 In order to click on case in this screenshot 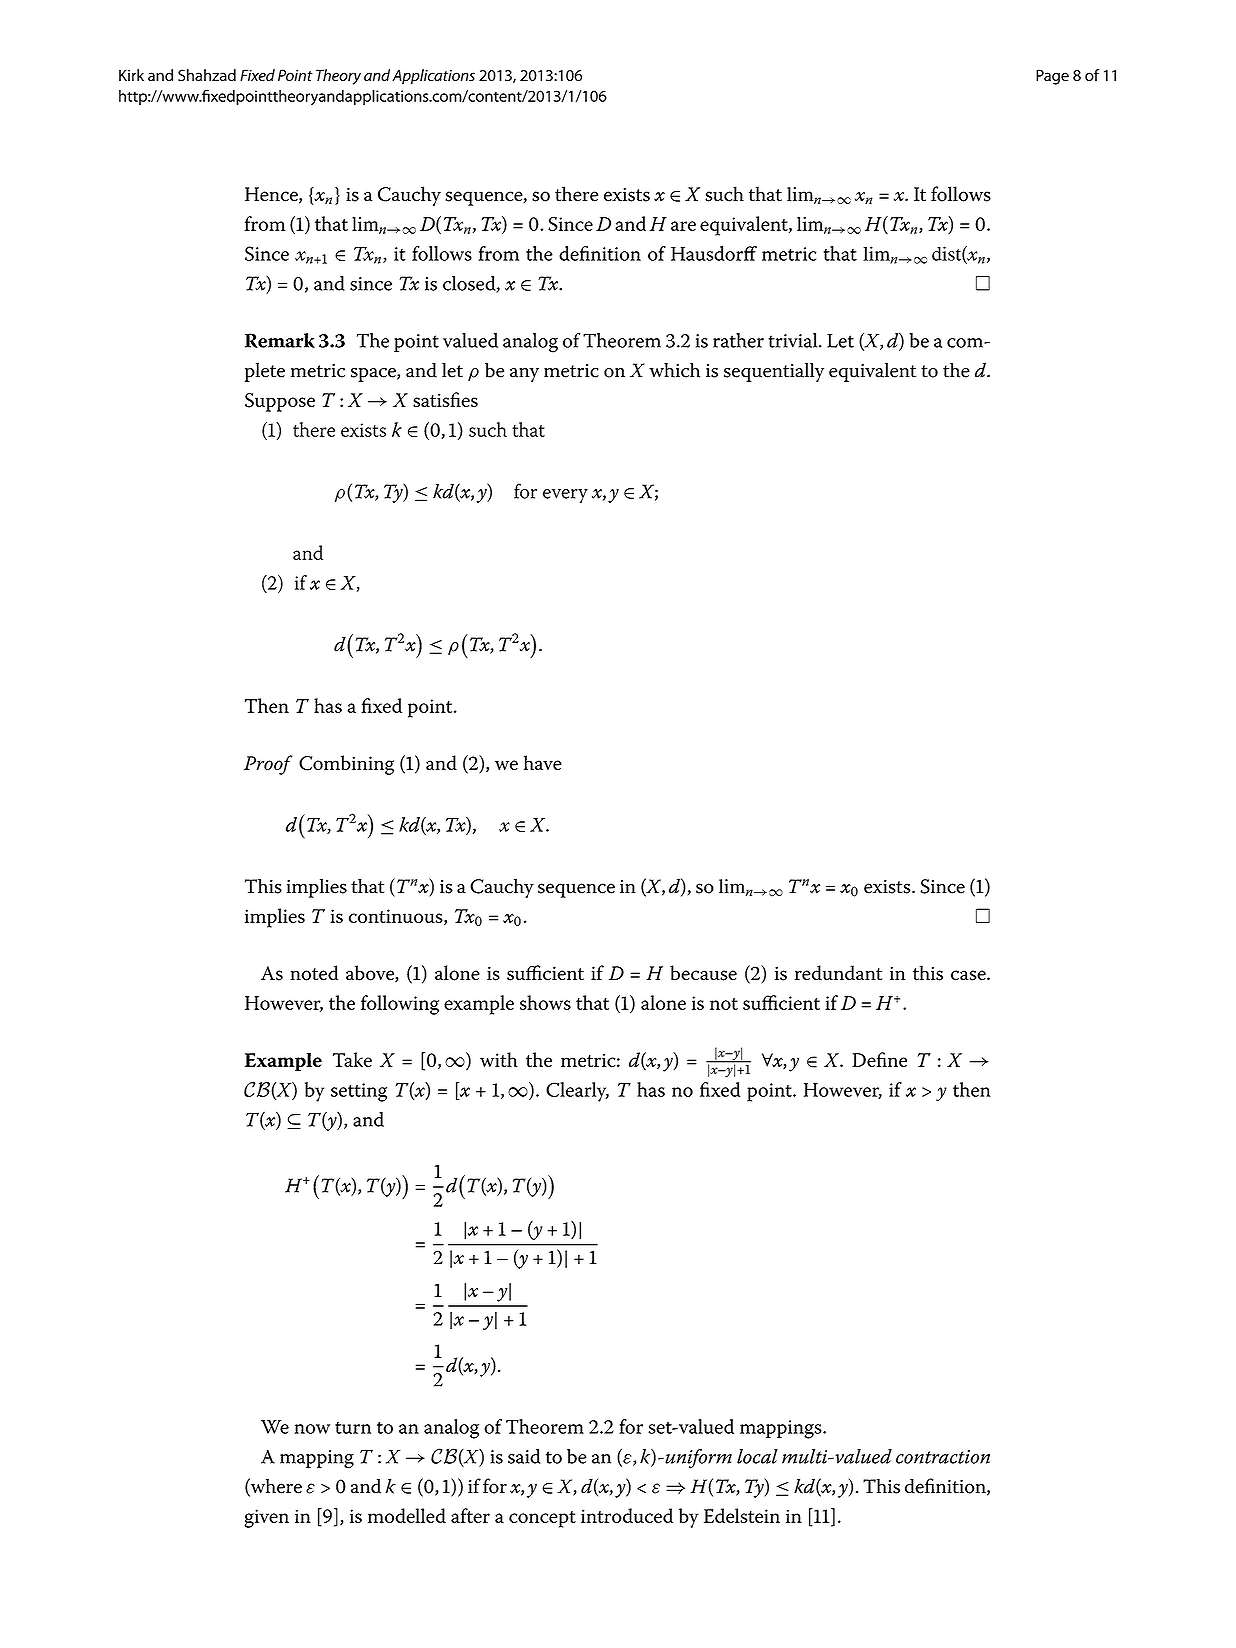, I will do `click(969, 975)`.
